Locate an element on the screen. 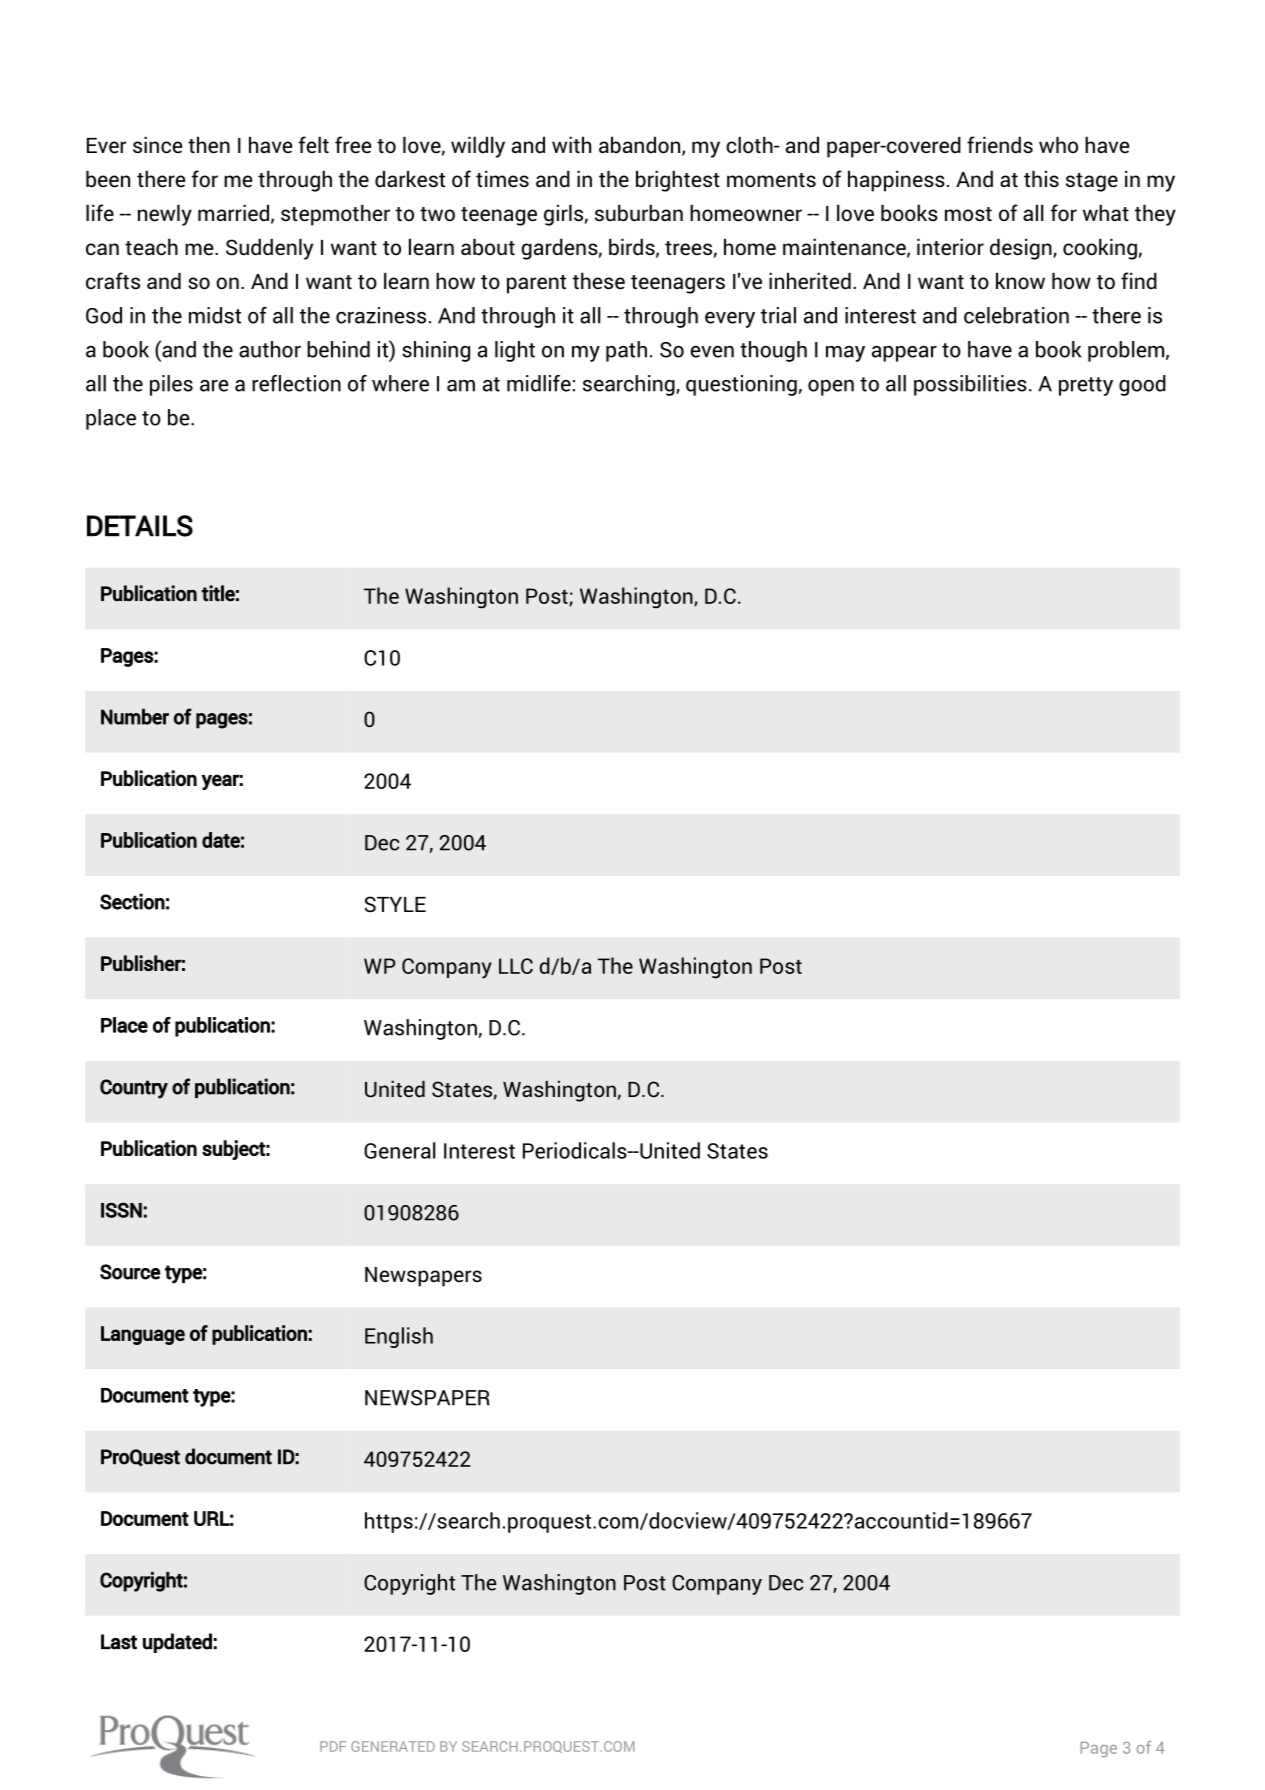  GENERATED is located at coordinates (393, 1746).
